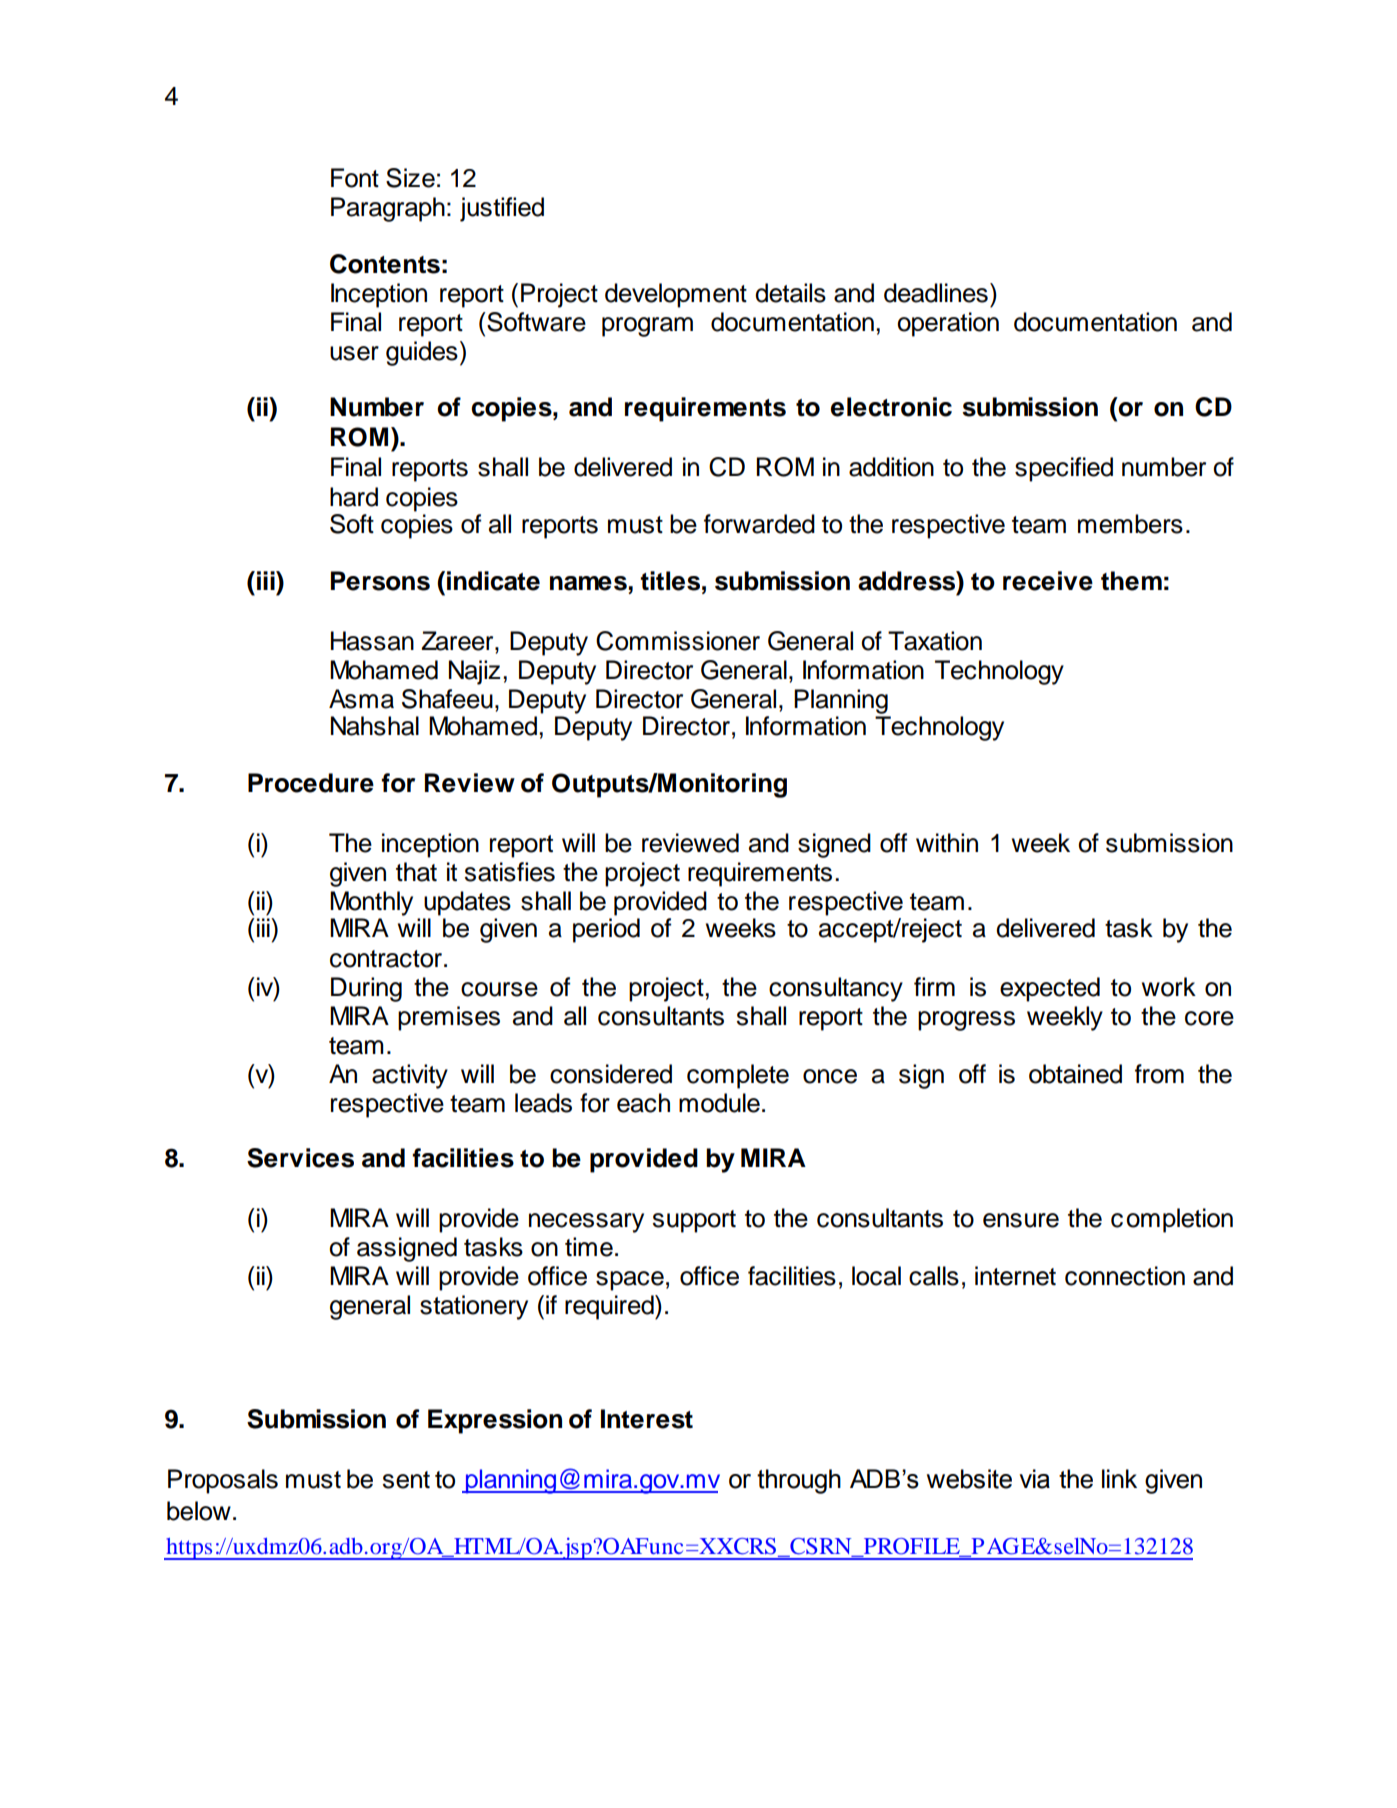 Image resolution: width=1397 pixels, height=1808 pixels. I want to click on Paragraph, so click(388, 209).
